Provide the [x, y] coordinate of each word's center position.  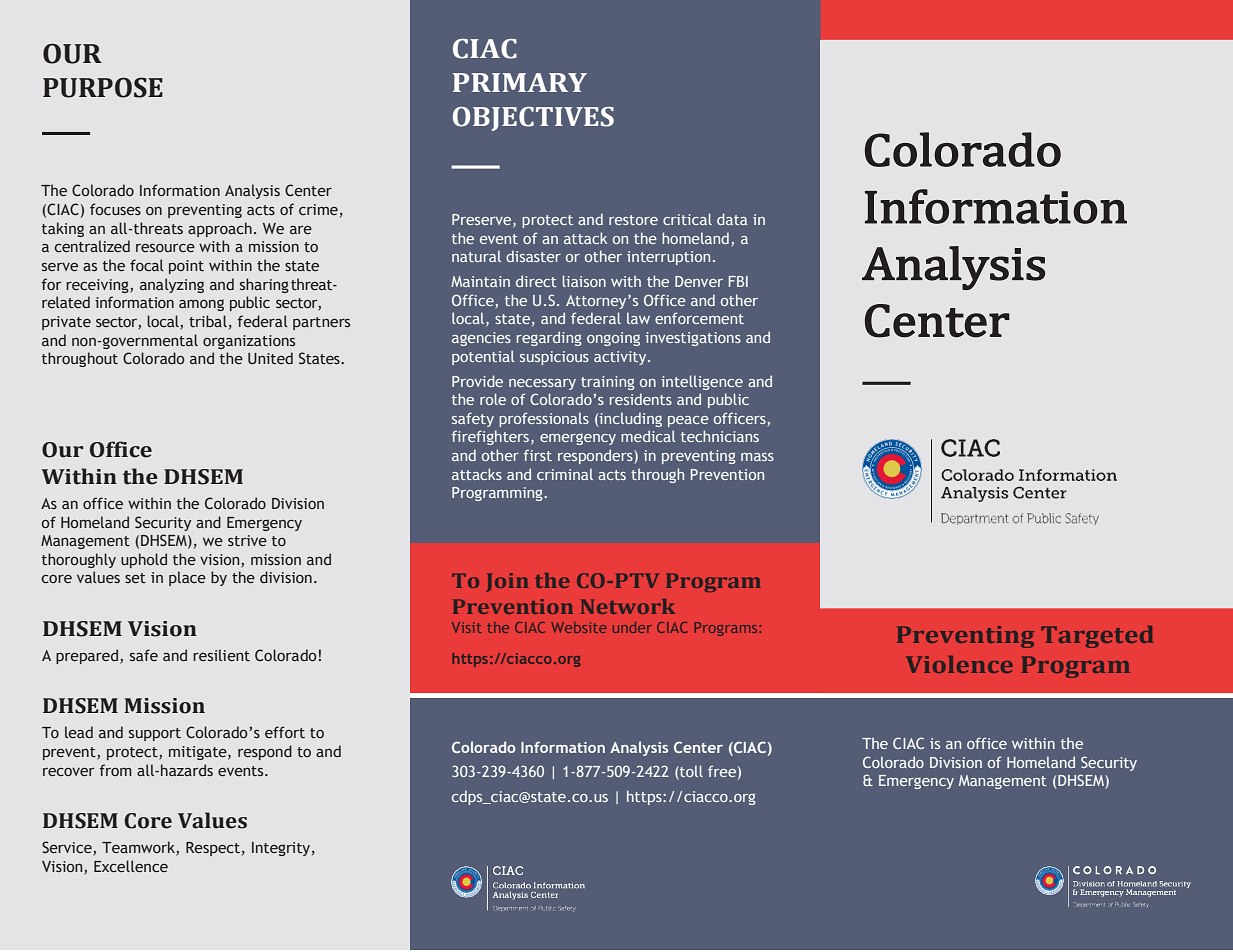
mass [757, 457]
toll [690, 772]
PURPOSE [103, 87]
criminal [565, 474]
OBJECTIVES [533, 119]
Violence [959, 664]
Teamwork [139, 848]
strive [247, 540]
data [732, 219]
